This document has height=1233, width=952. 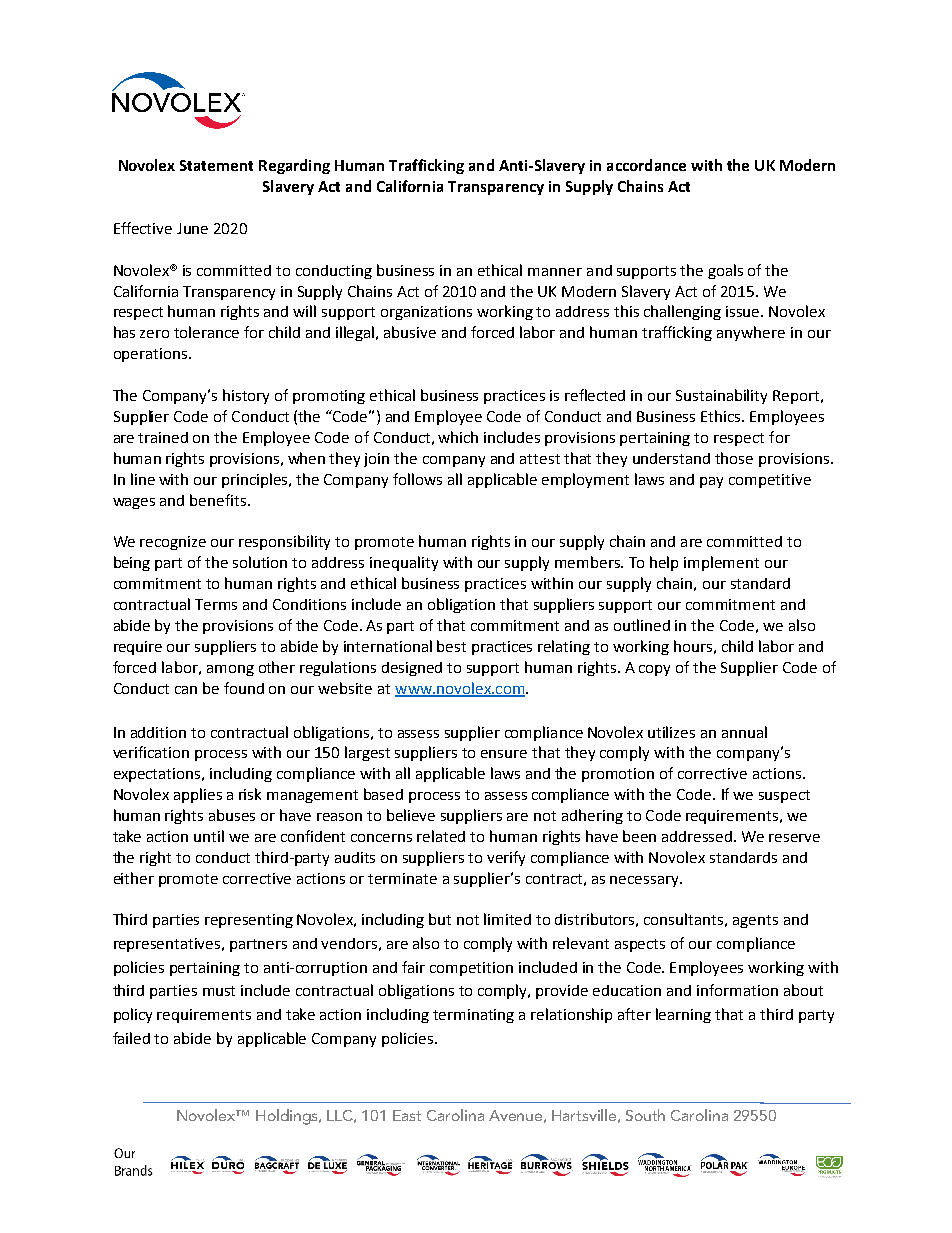 What do you see at coordinates (230, 670) in the document?
I see `among` at bounding box center [230, 670].
